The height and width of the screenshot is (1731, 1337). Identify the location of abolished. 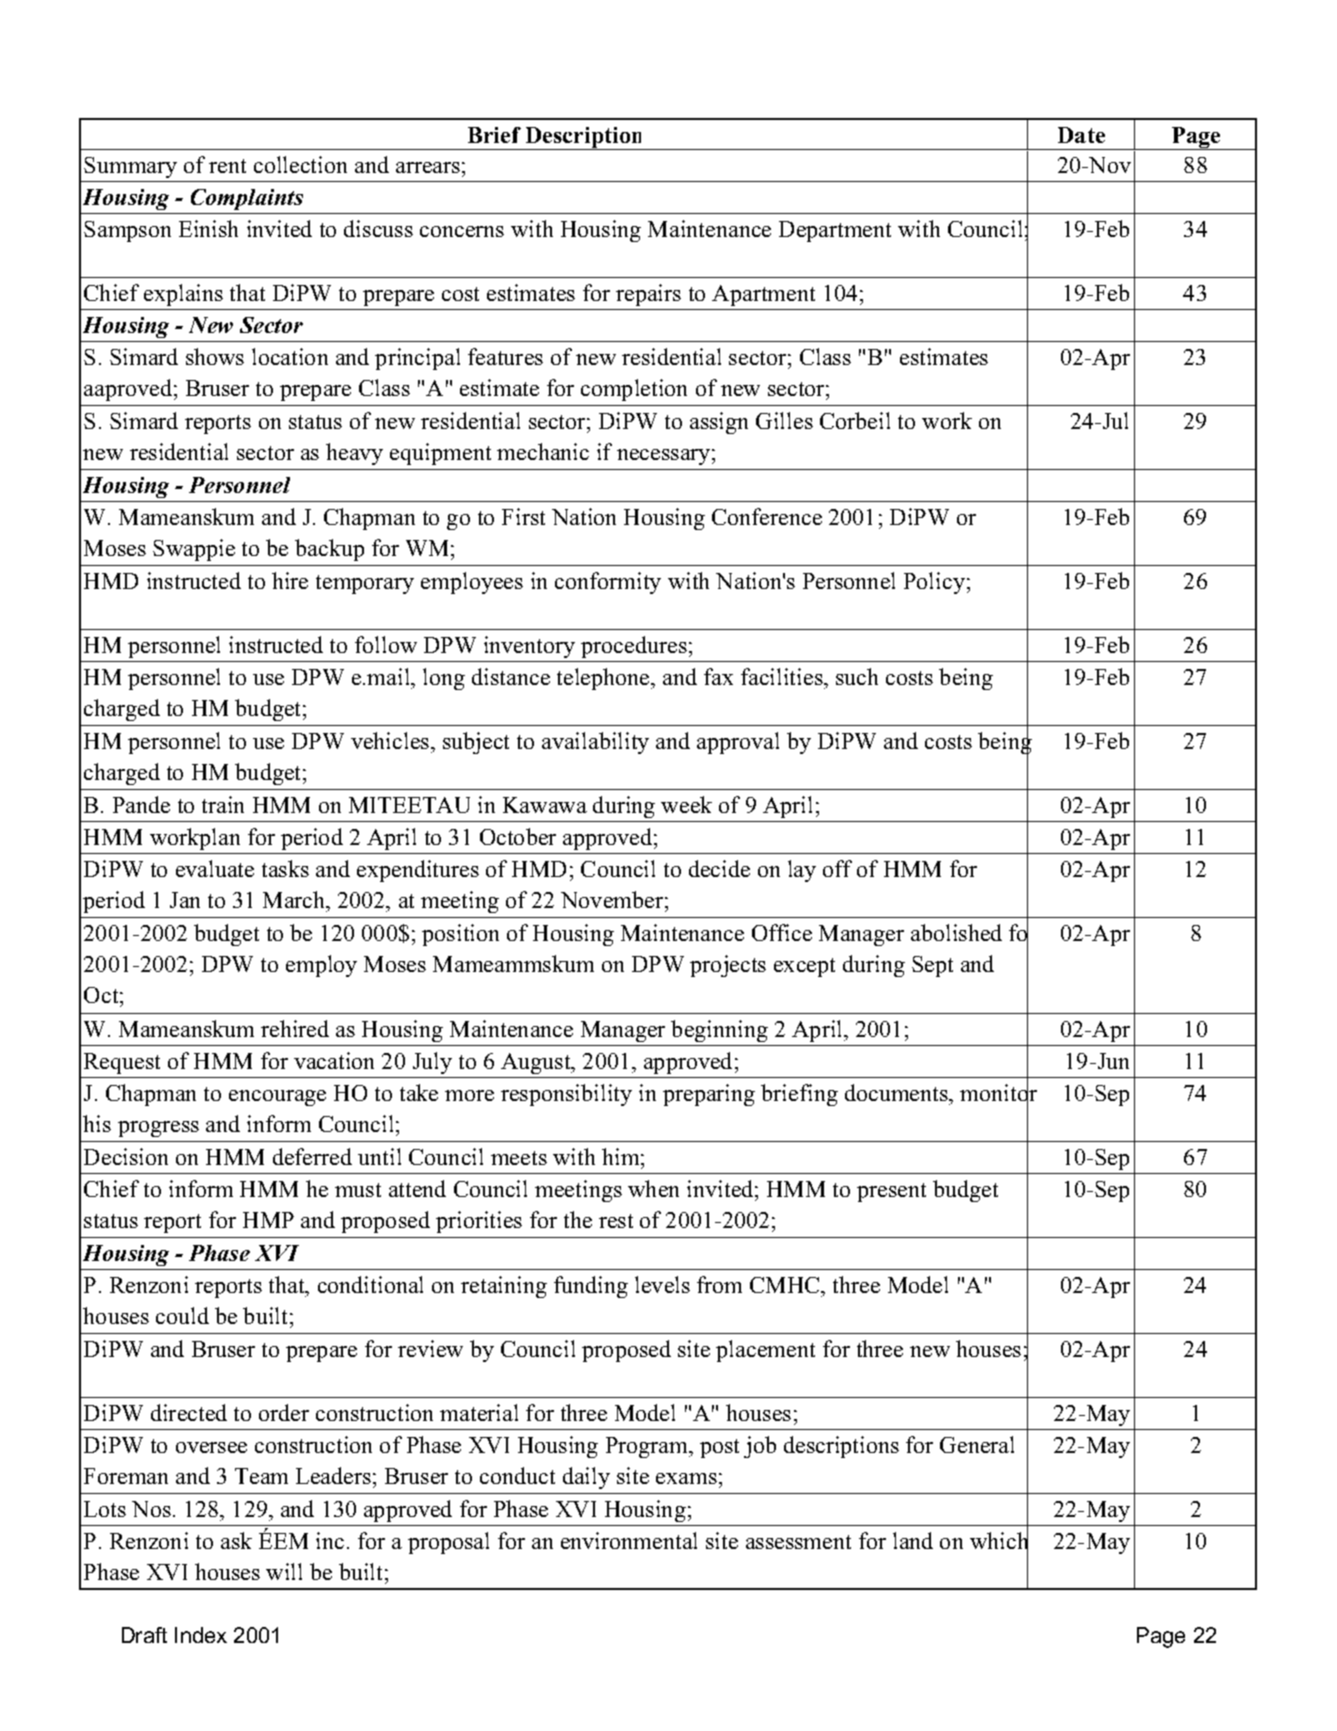
(956, 932).
